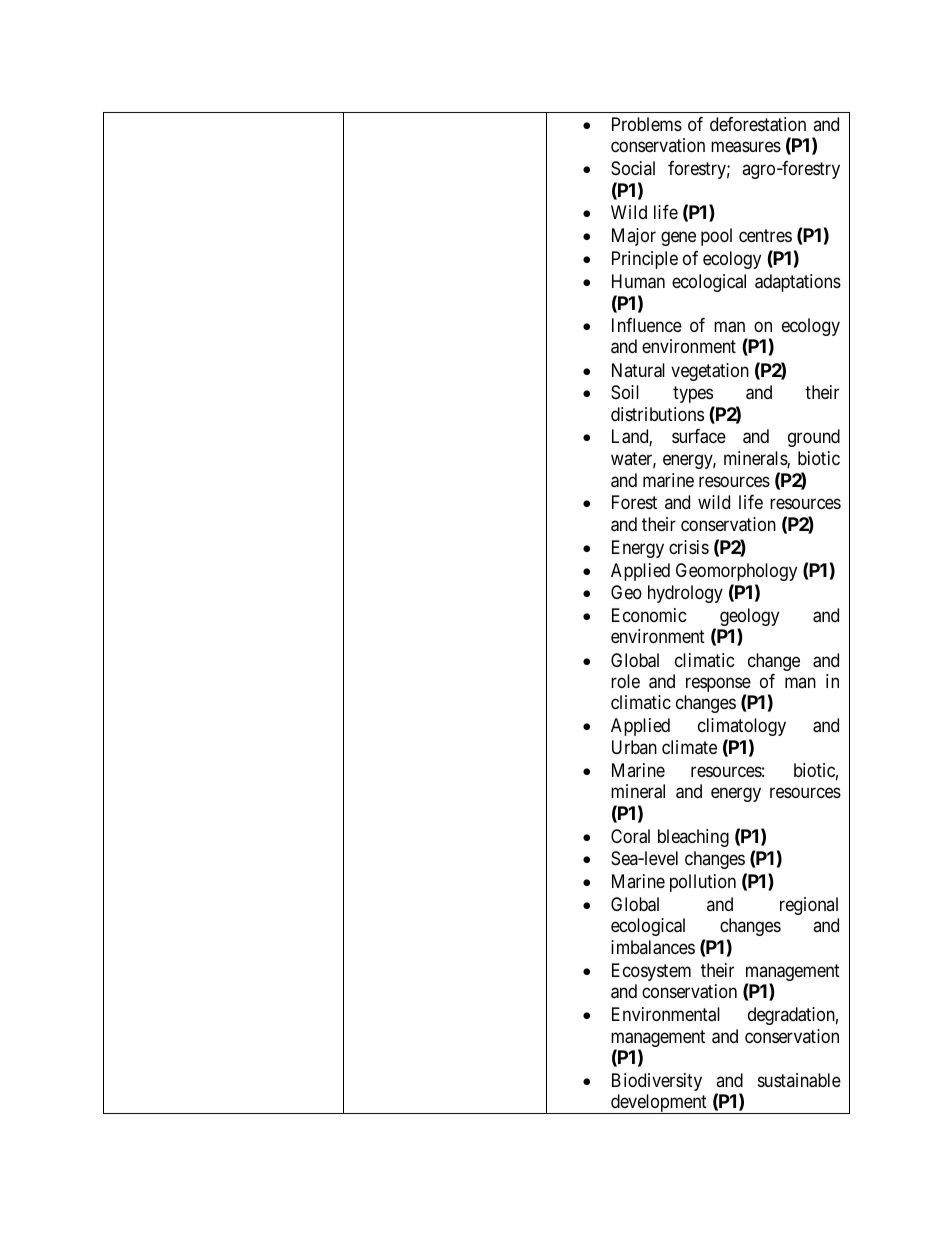  I want to click on centres, so click(765, 235).
